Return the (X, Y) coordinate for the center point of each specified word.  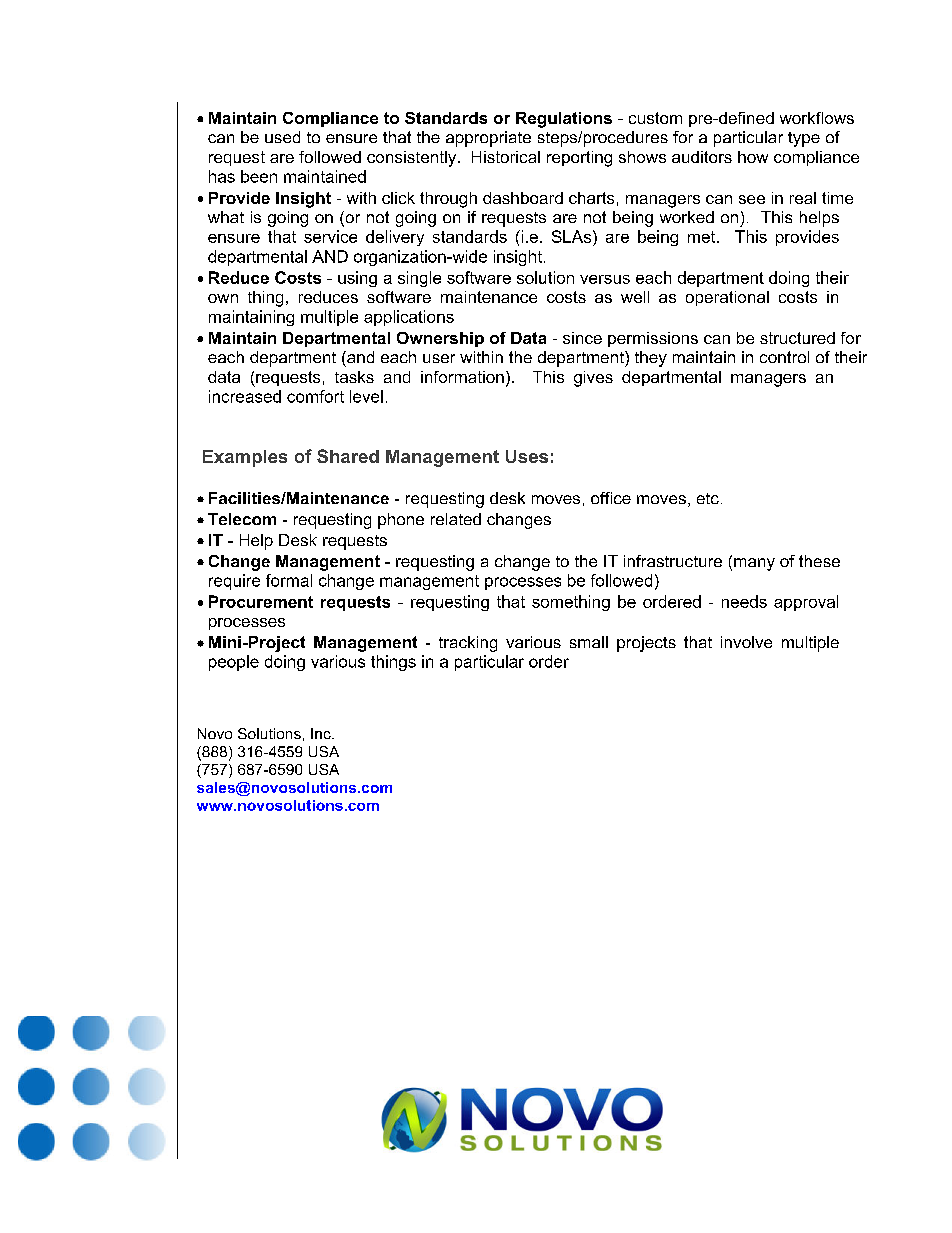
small (589, 642)
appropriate (488, 139)
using (357, 279)
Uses (527, 456)
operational (727, 298)
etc (708, 498)
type (804, 139)
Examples (245, 458)
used (282, 137)
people (234, 663)
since (582, 338)
